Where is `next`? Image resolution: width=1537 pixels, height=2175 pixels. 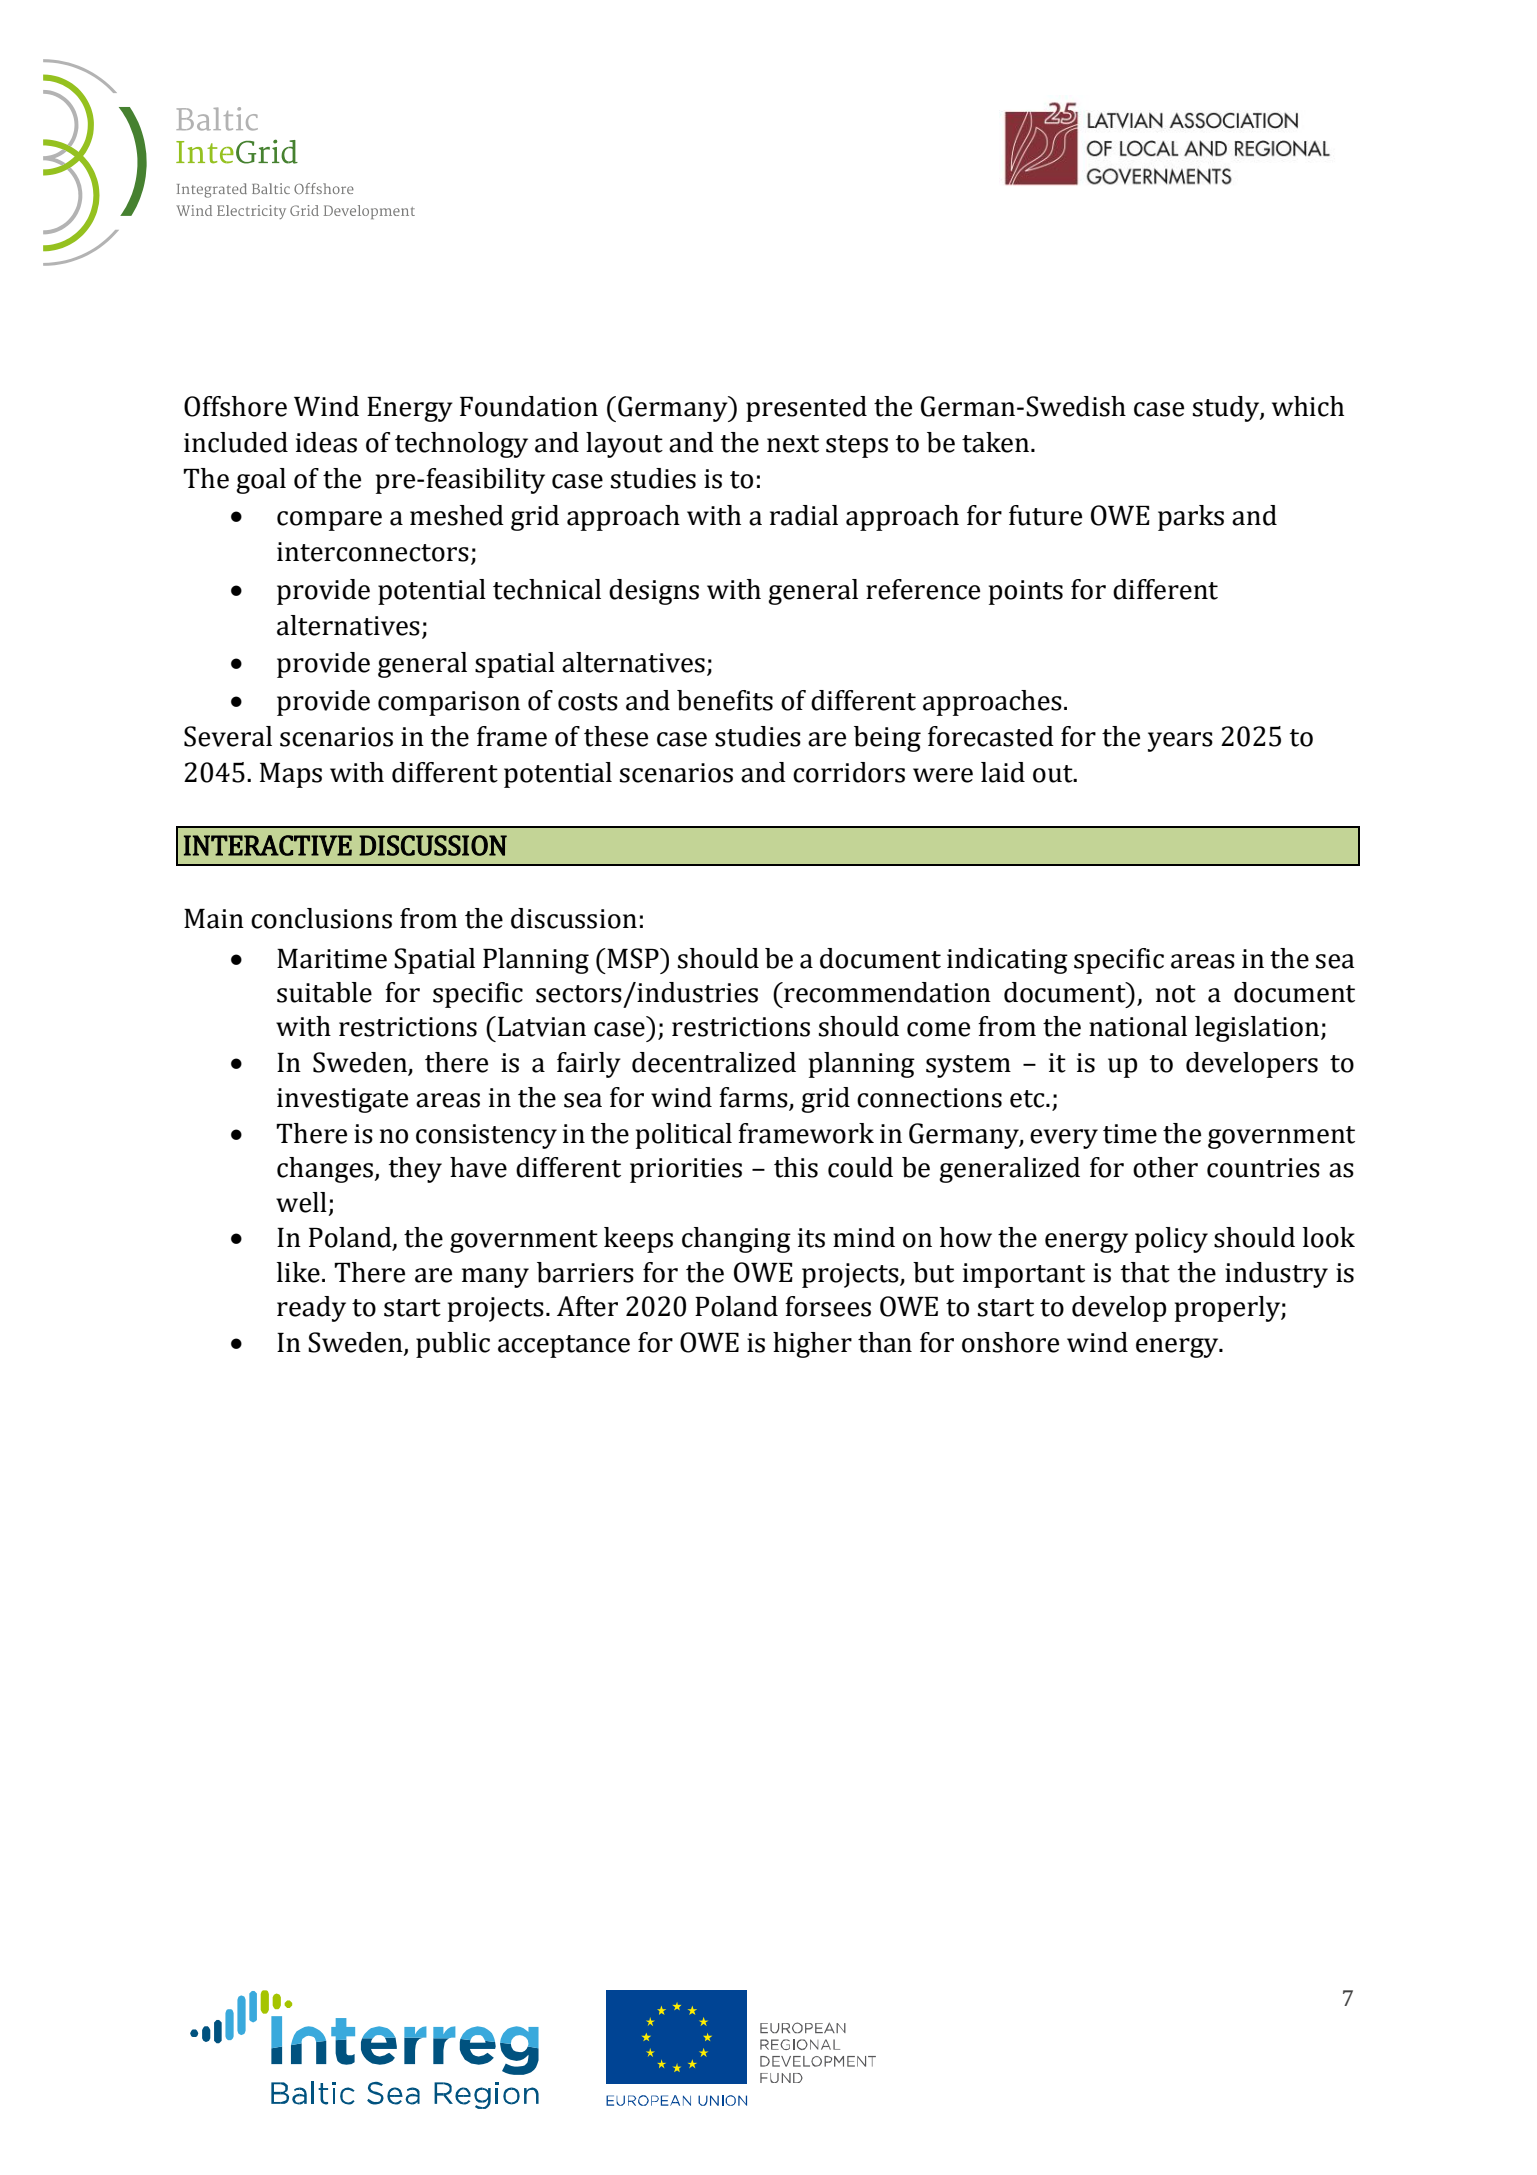 next is located at coordinates (793, 444).
